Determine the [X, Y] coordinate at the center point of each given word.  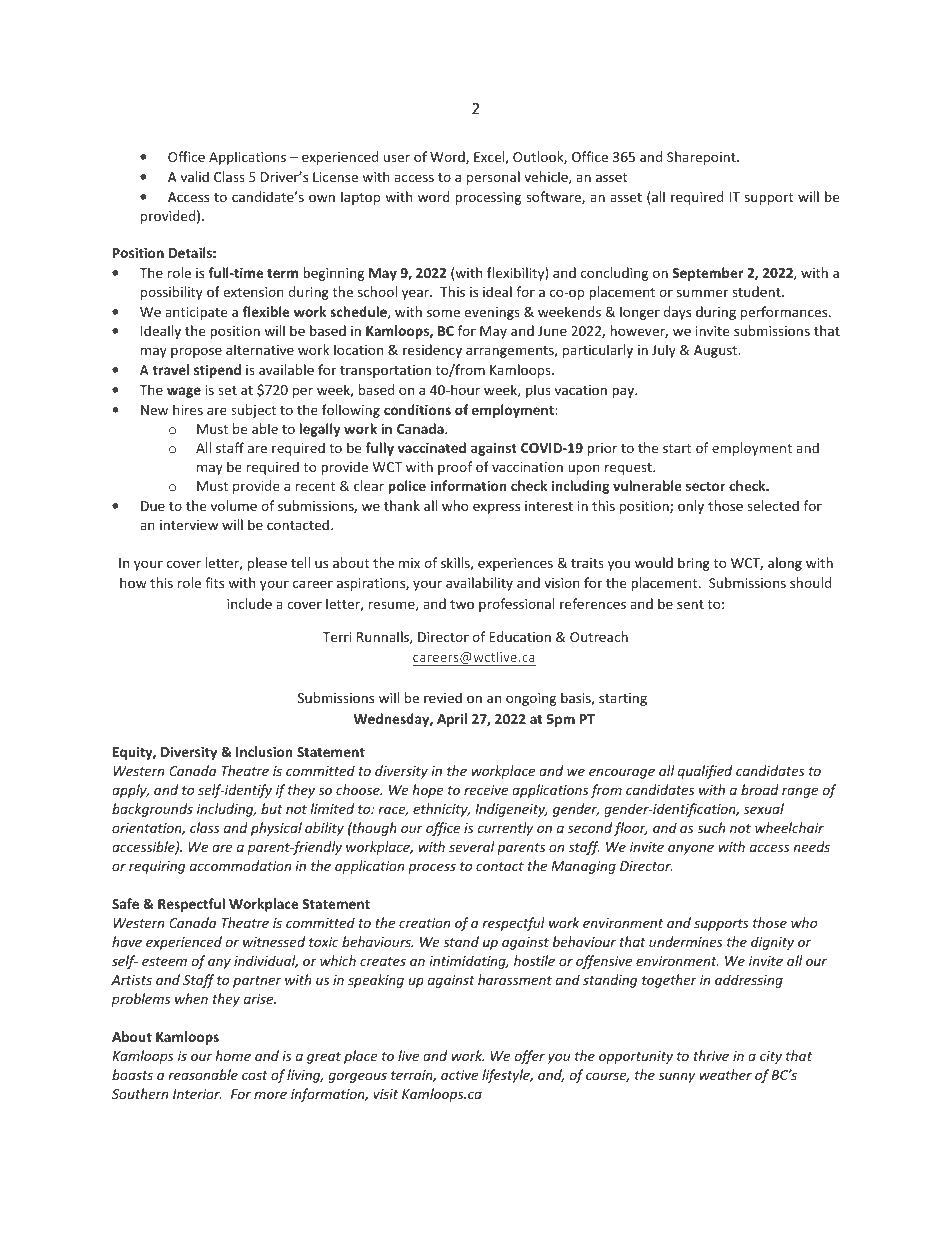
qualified [705, 772]
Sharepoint [702, 158]
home [233, 1055]
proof [455, 468]
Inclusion [264, 751]
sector [705, 486]
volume [234, 505]
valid [195, 176]
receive [486, 790]
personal [493, 178]
